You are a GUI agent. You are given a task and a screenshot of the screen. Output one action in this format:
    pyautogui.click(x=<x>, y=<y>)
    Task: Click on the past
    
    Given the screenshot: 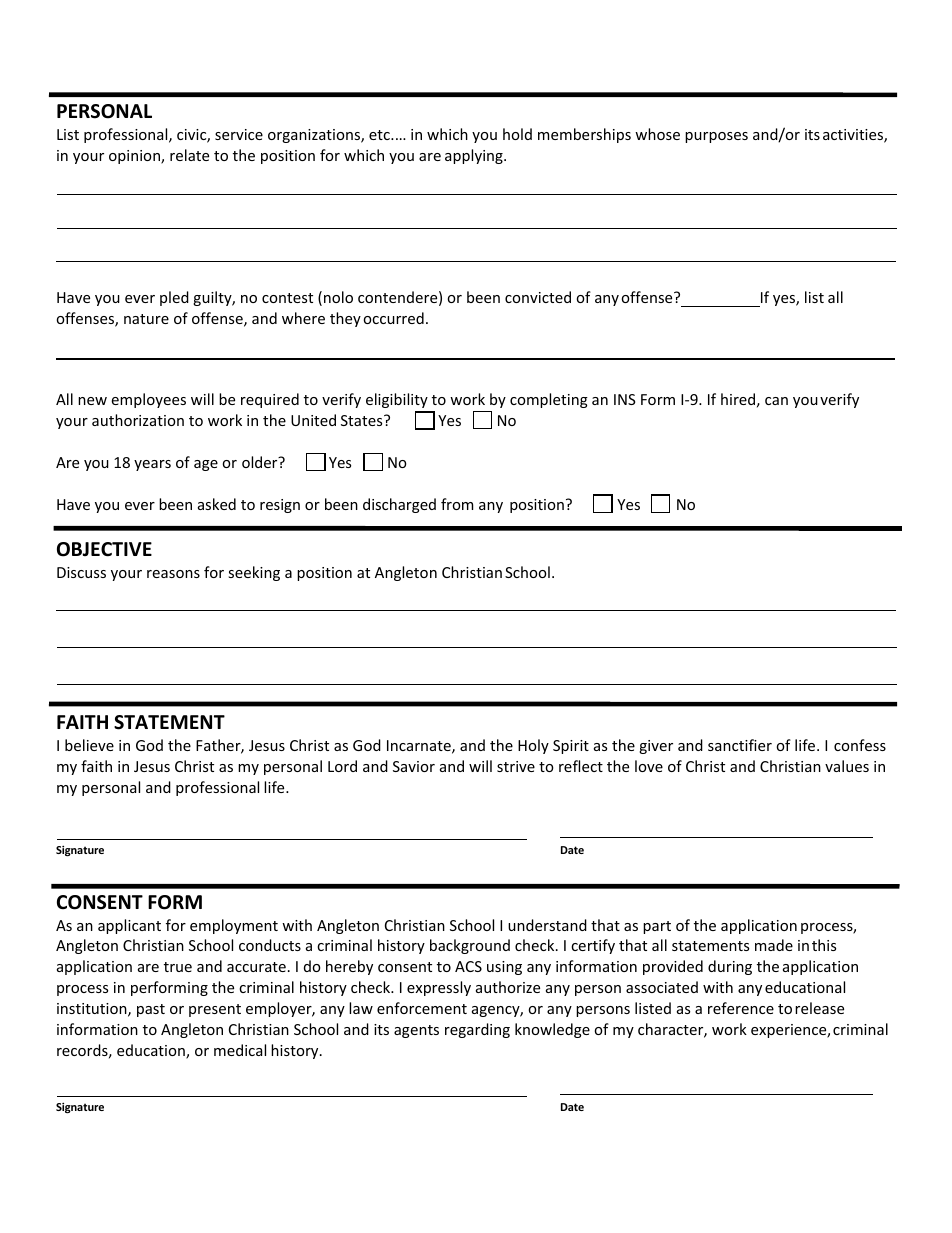 What is the action you would take?
    pyautogui.click(x=151, y=1010)
